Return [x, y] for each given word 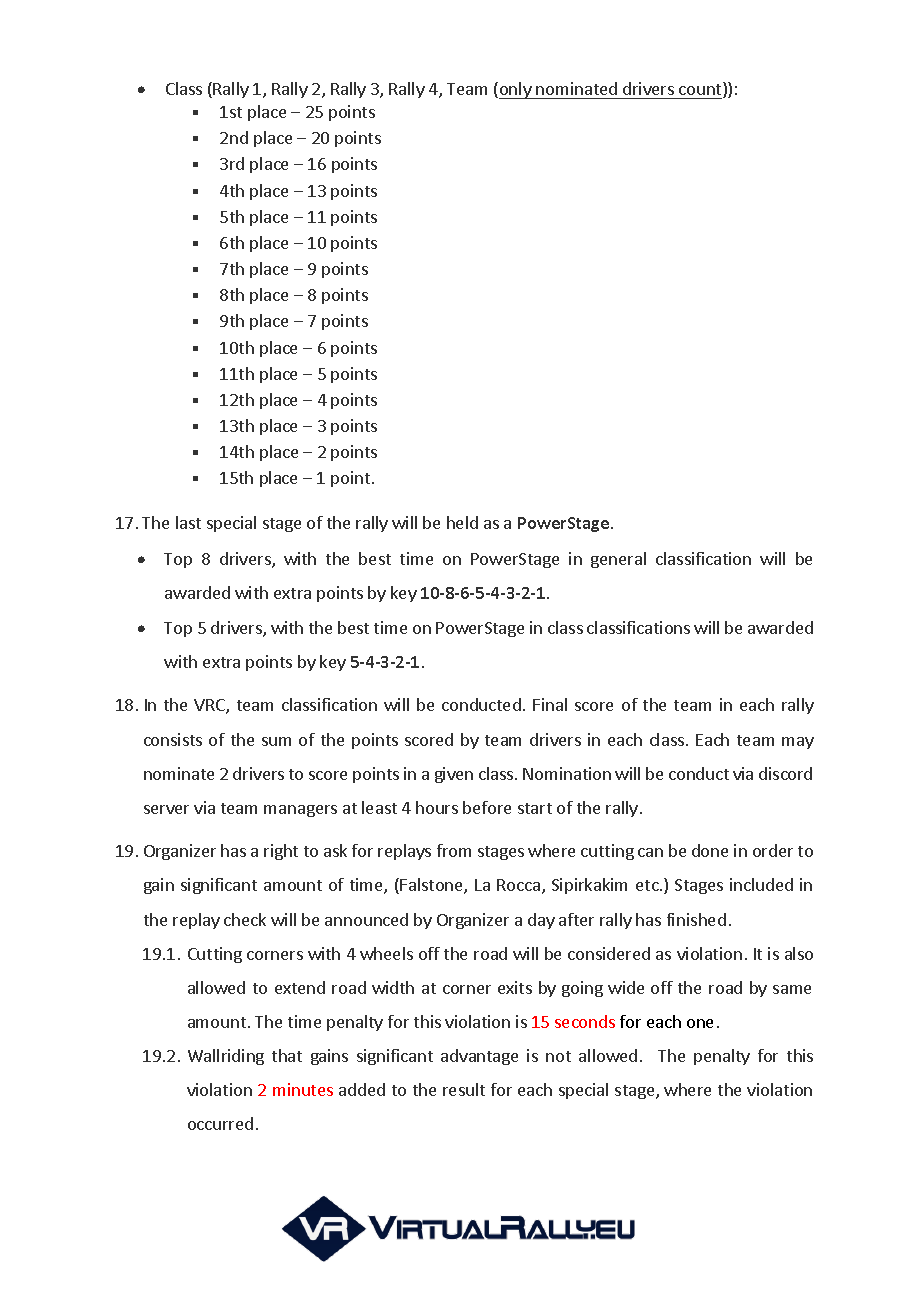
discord [785, 773]
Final [550, 704]
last [188, 522]
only [515, 90]
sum [276, 741]
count [701, 90]
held [462, 522]
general [618, 560]
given [454, 775]
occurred [220, 1123]
